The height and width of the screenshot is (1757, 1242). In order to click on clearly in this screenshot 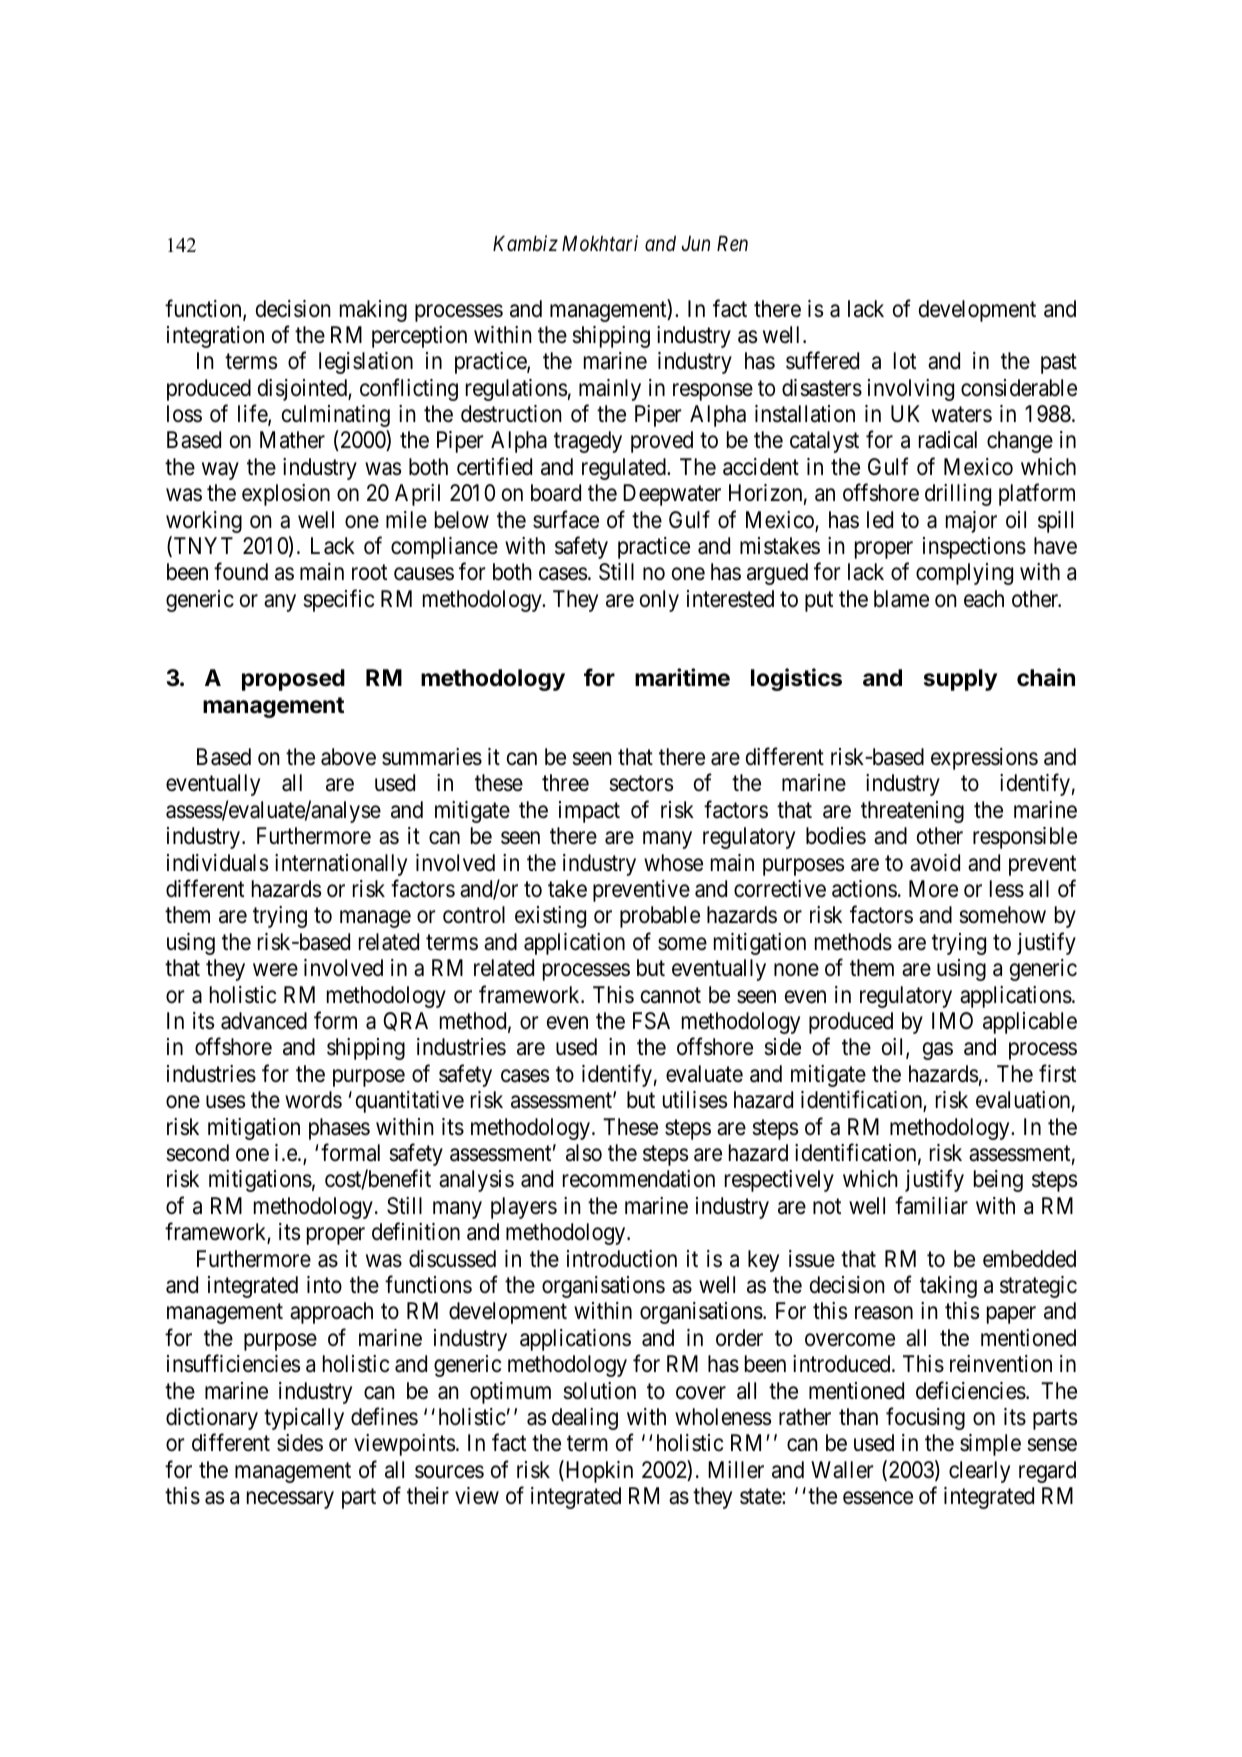, I will do `click(979, 1472)`.
